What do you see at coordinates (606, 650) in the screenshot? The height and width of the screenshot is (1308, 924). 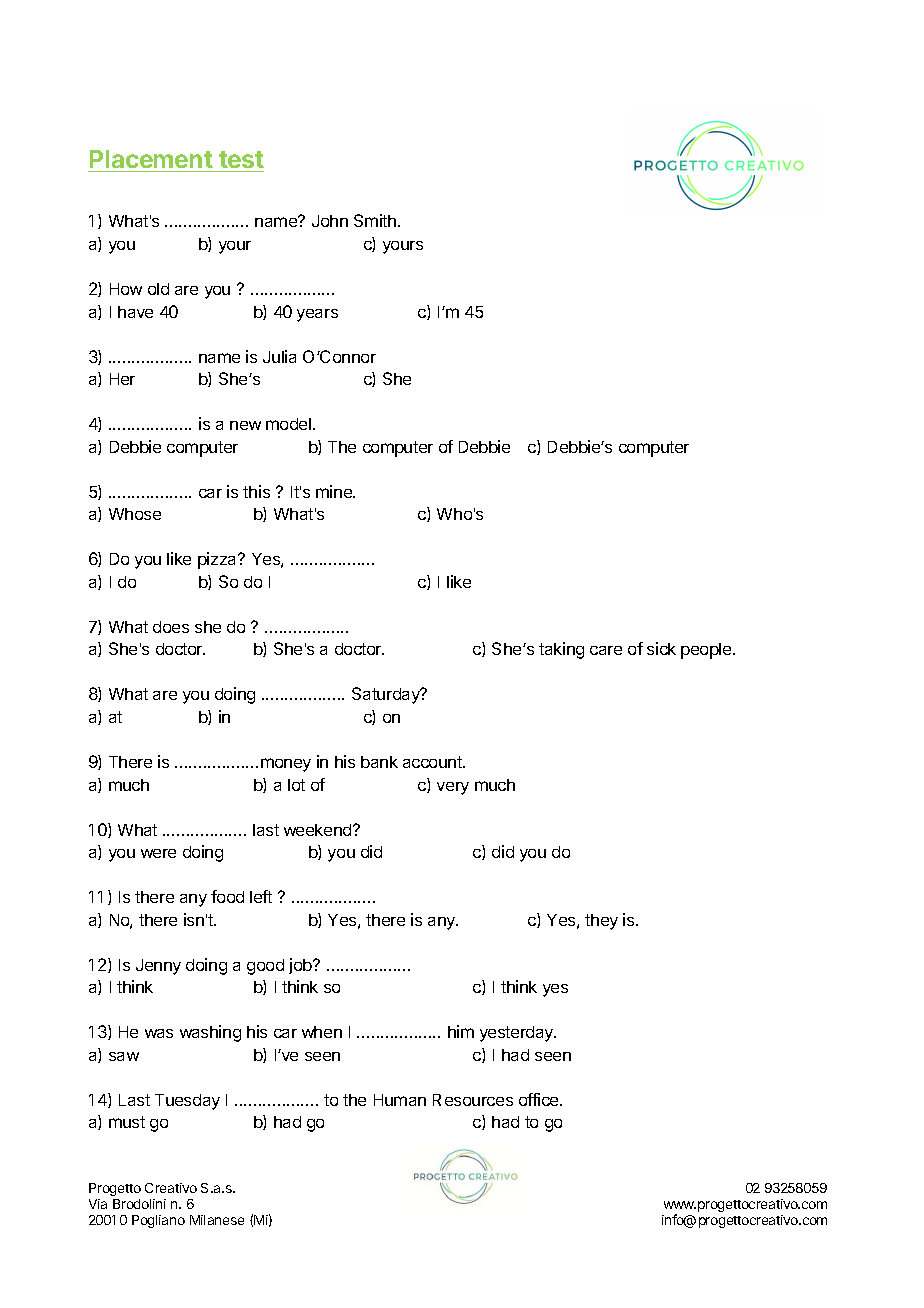 I see `care` at bounding box center [606, 650].
